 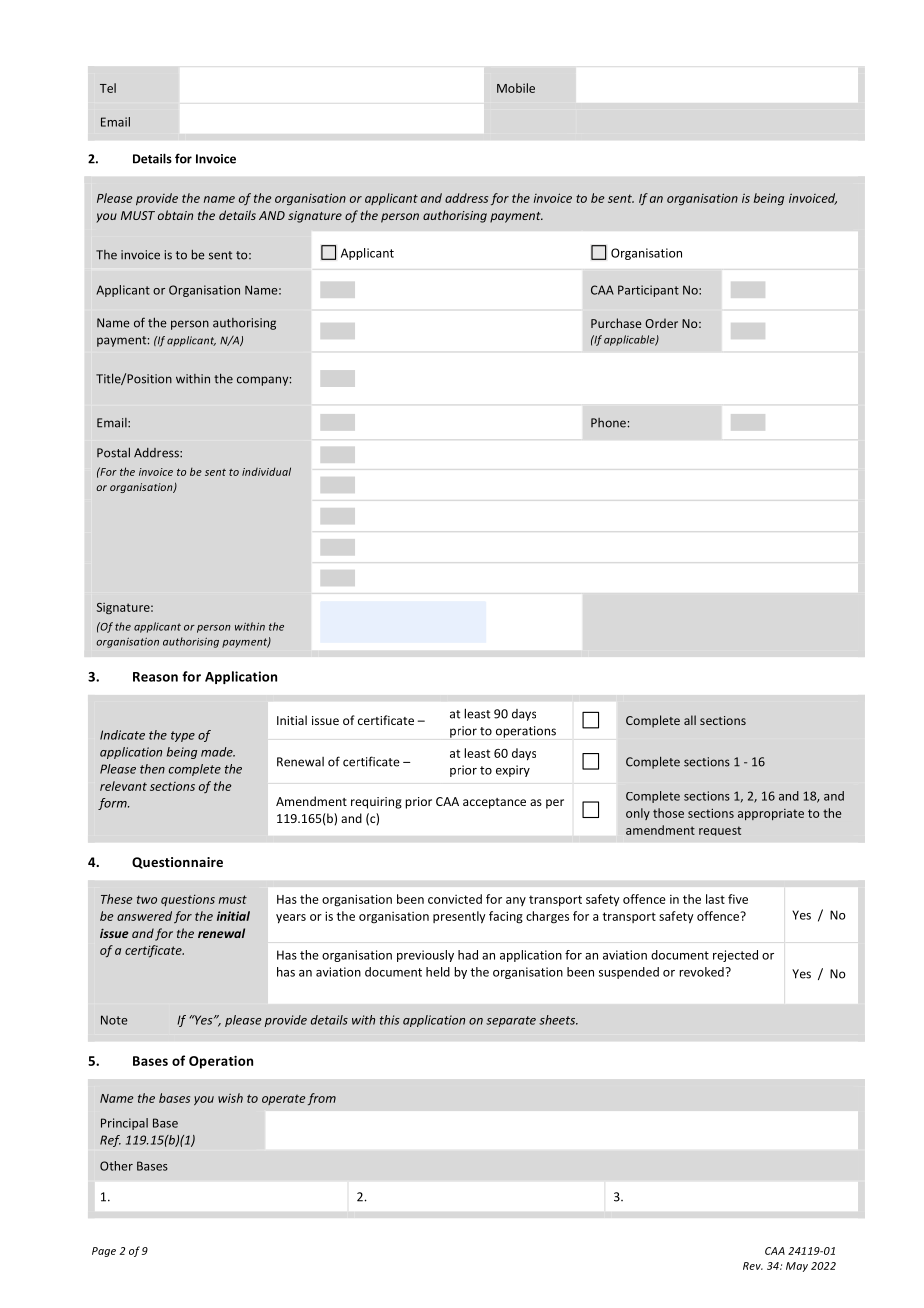 What do you see at coordinates (513, 771) in the document?
I see `expiry` at bounding box center [513, 771].
